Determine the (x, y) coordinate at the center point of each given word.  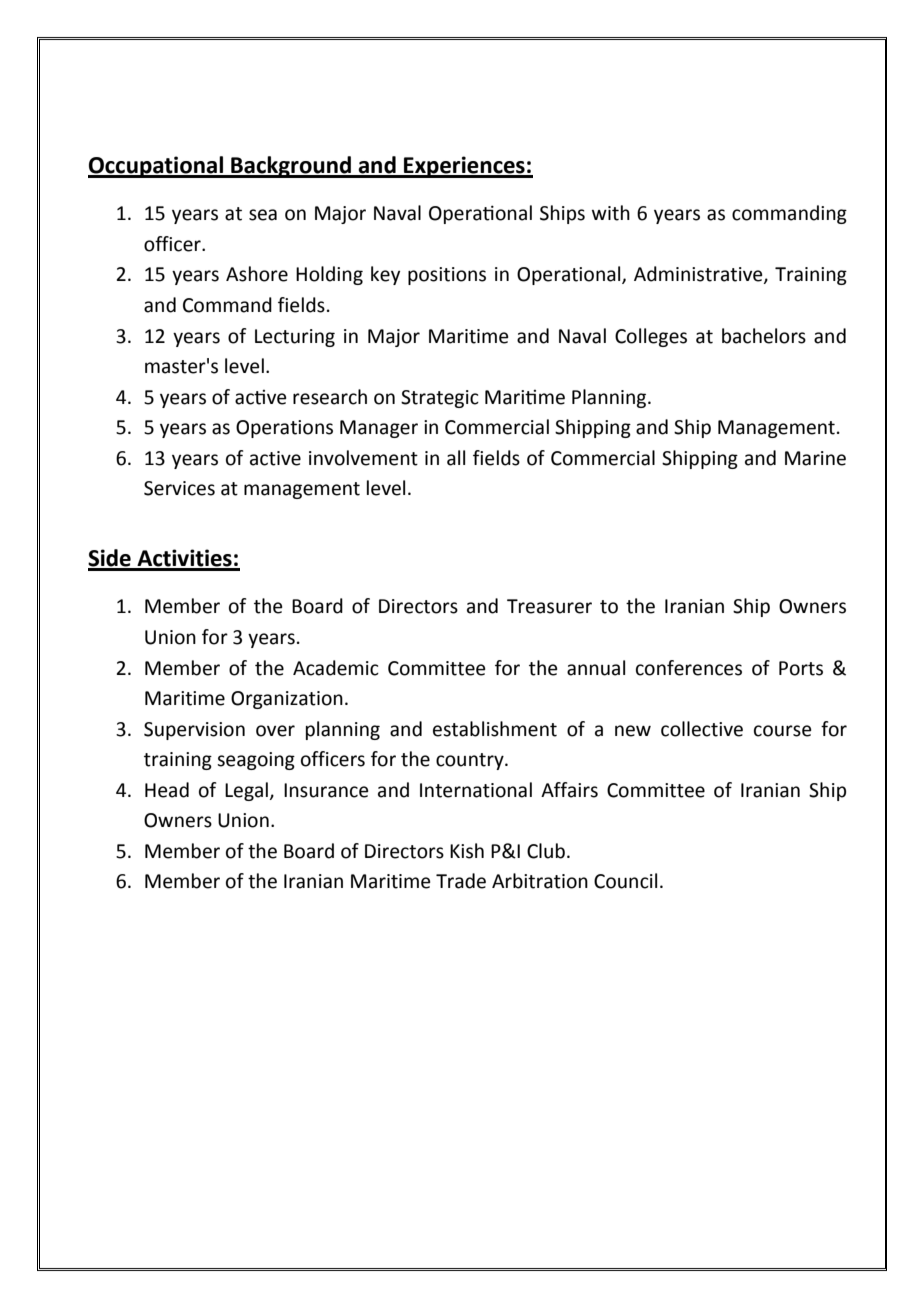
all (456, 458)
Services (179, 488)
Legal (247, 791)
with (611, 213)
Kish (467, 851)
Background (291, 167)
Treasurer (549, 606)
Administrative (699, 275)
